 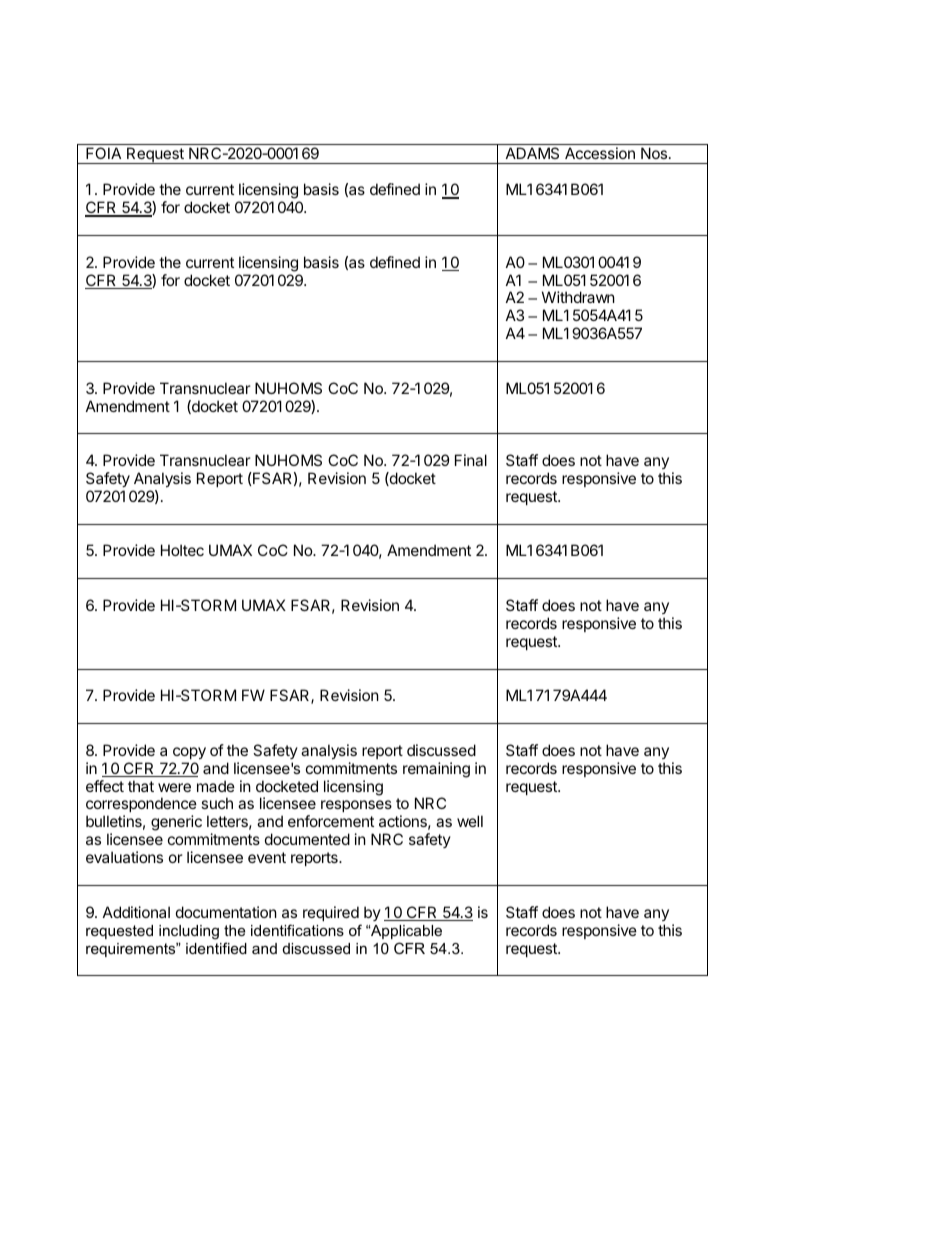 I want to click on including, so click(x=189, y=932).
